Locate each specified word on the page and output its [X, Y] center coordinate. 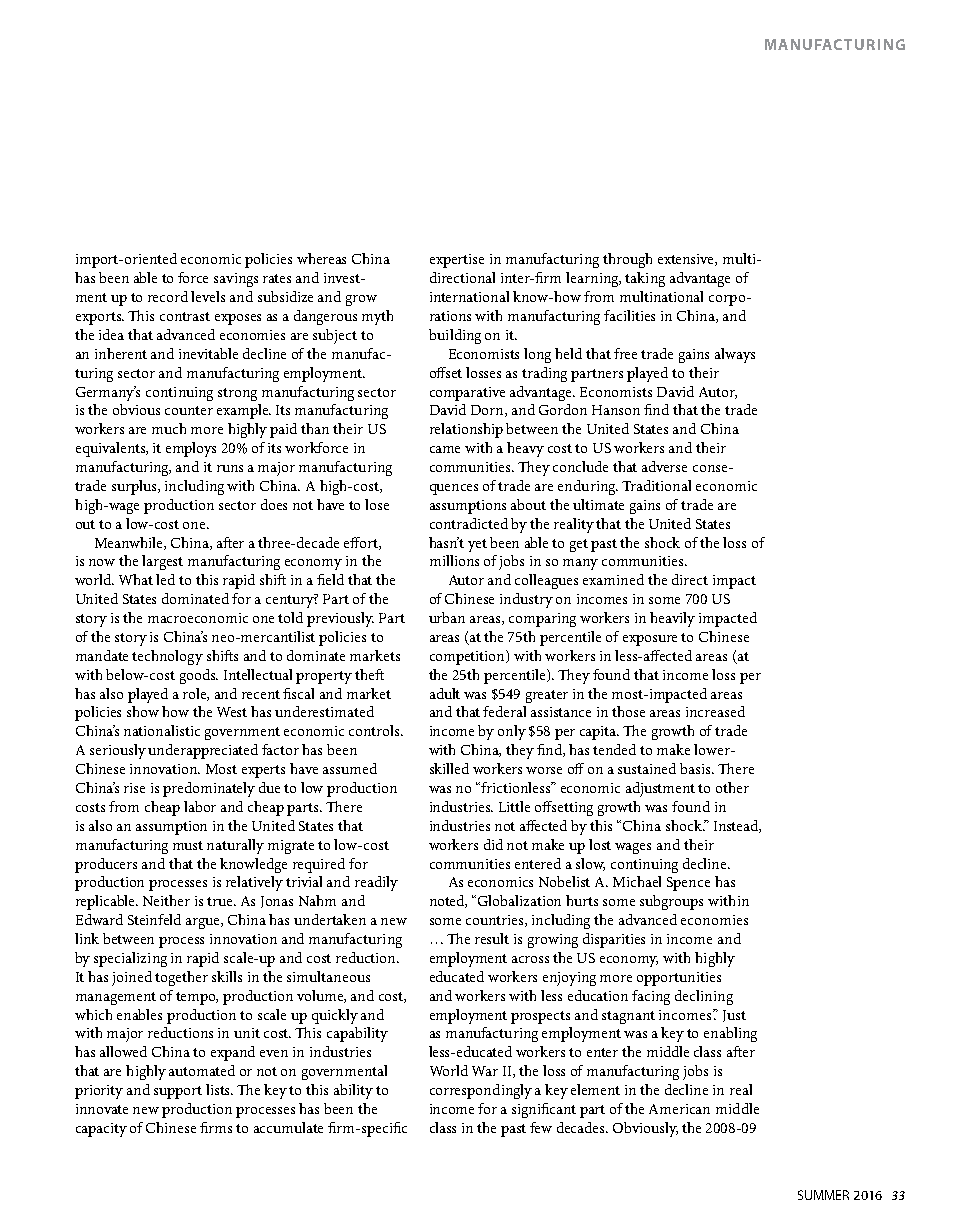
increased [715, 711]
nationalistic [162, 730]
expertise [457, 261]
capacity [101, 1130]
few [541, 1127]
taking [645, 279]
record [168, 296]
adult [445, 693]
